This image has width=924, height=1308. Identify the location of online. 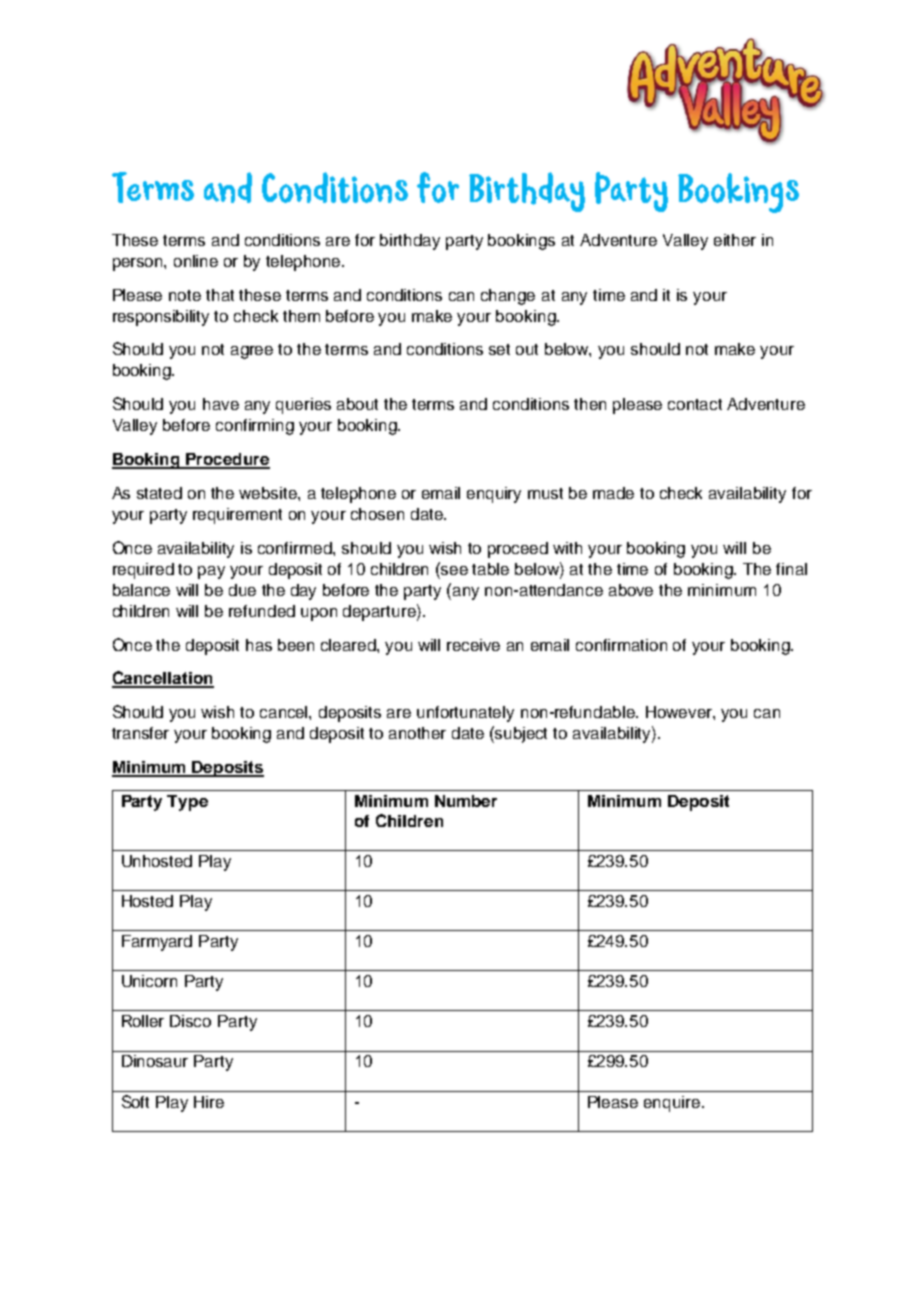
(196, 261).
